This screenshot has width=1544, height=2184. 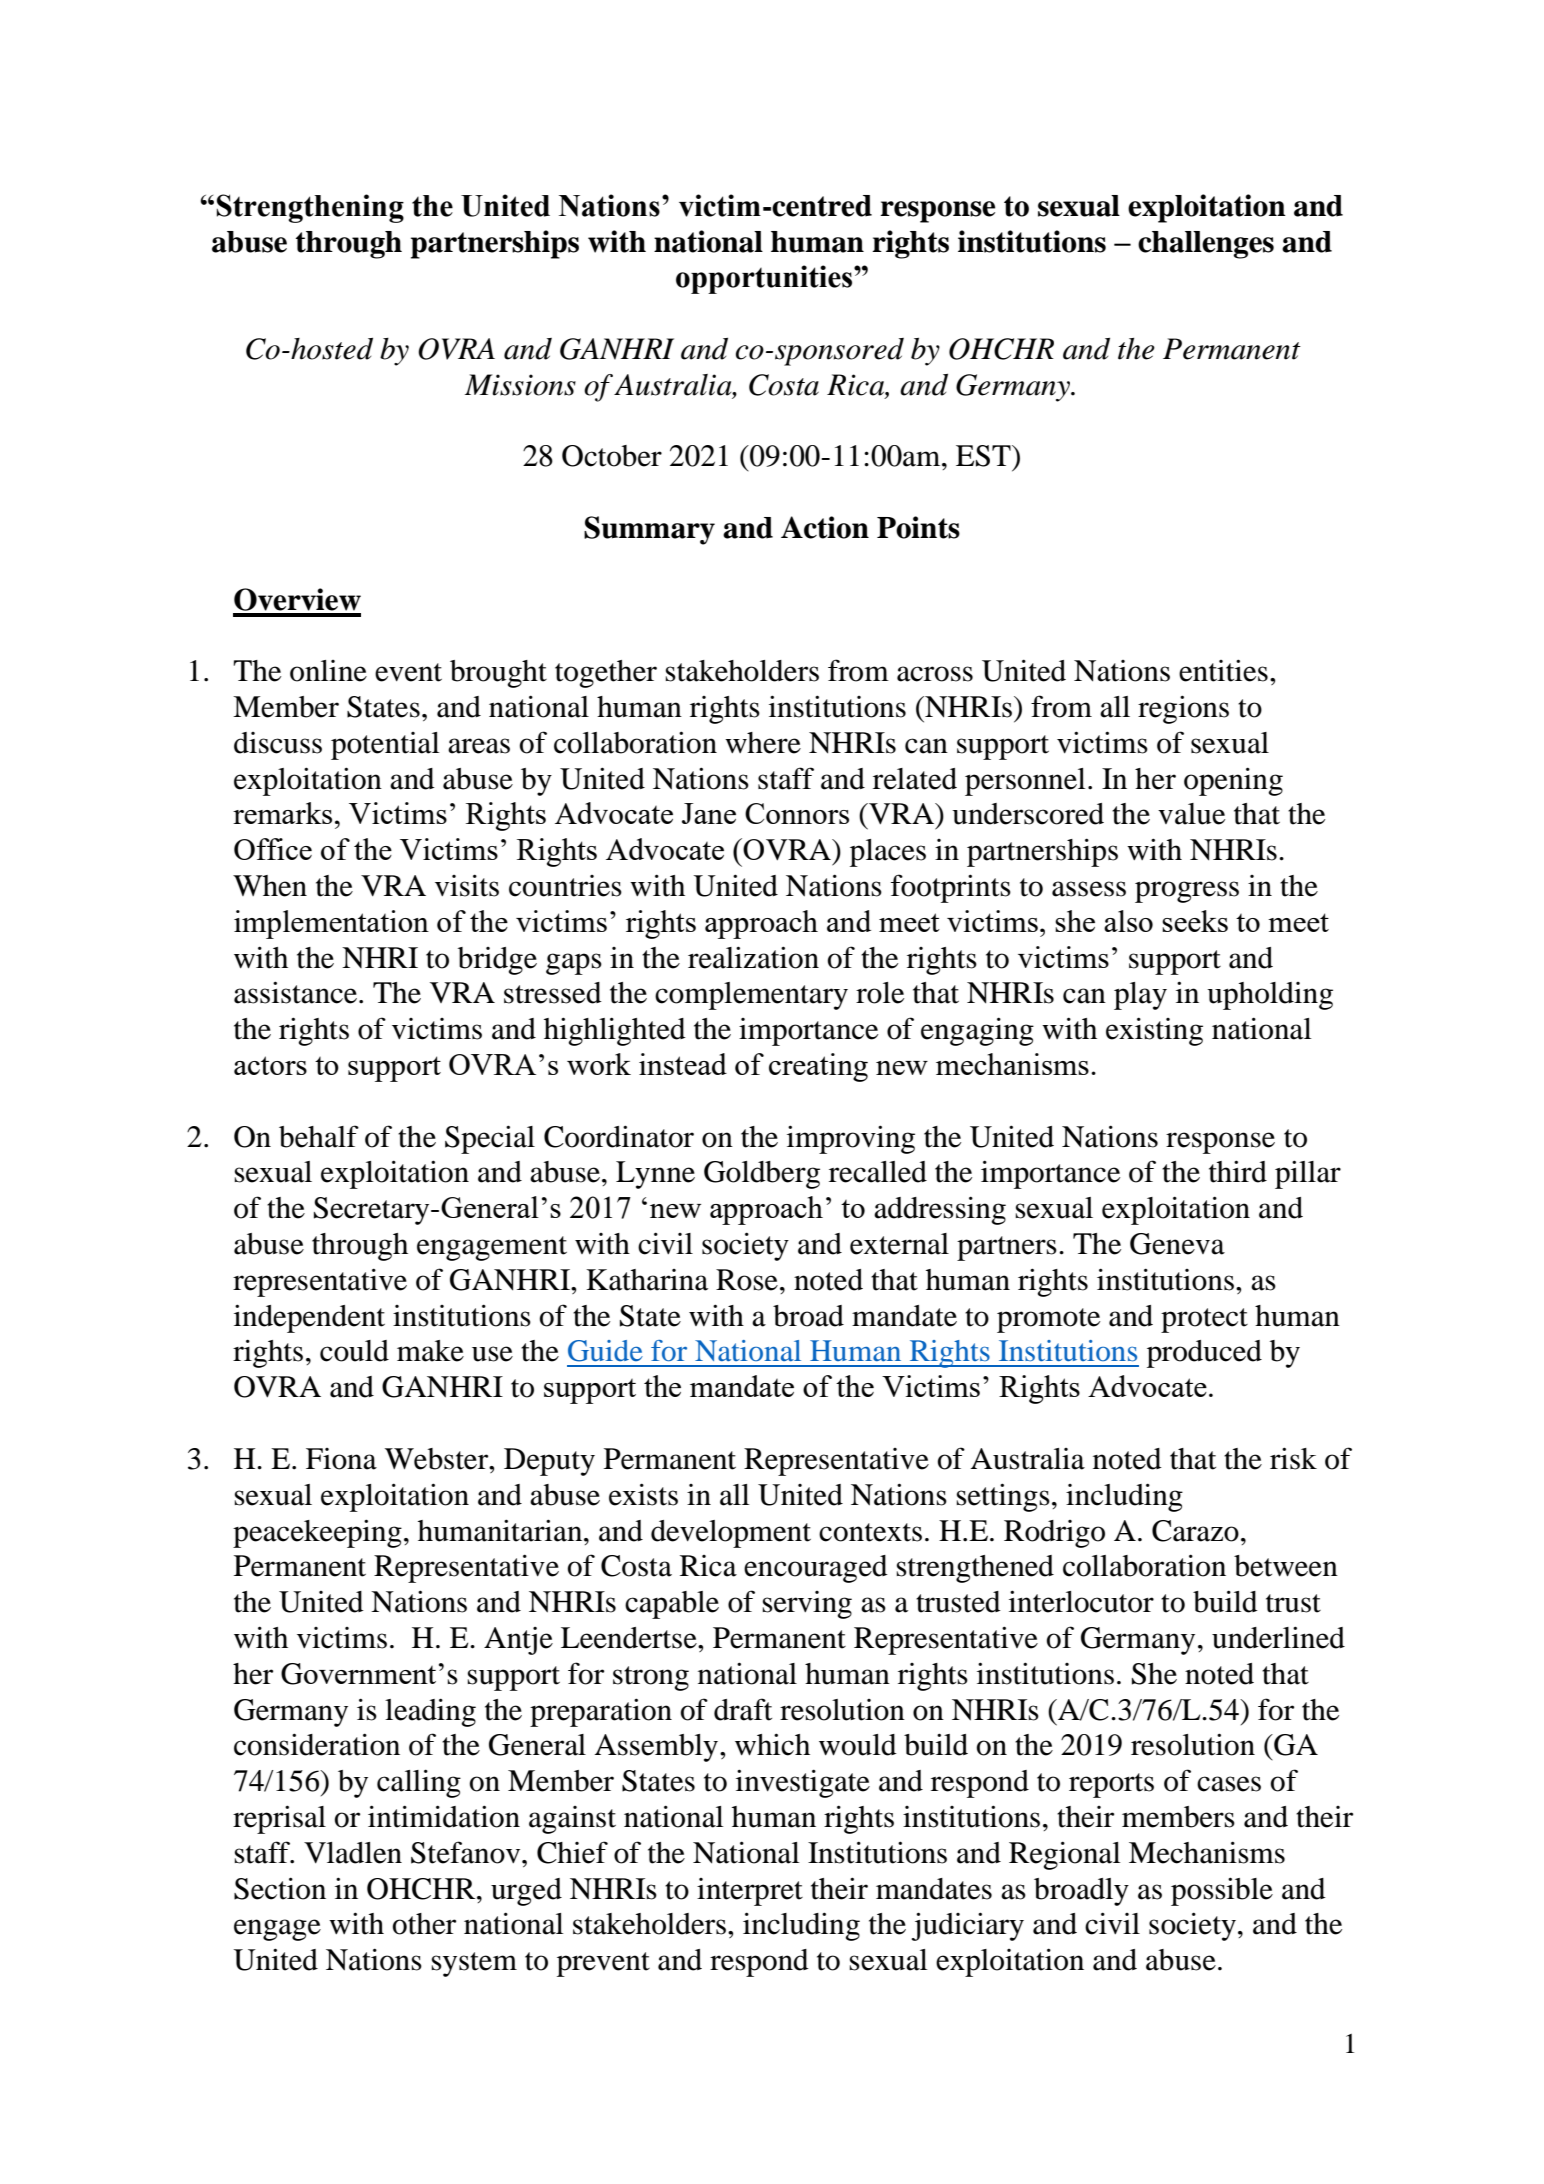 What do you see at coordinates (385, 746) in the screenshot?
I see `potential` at bounding box center [385, 746].
